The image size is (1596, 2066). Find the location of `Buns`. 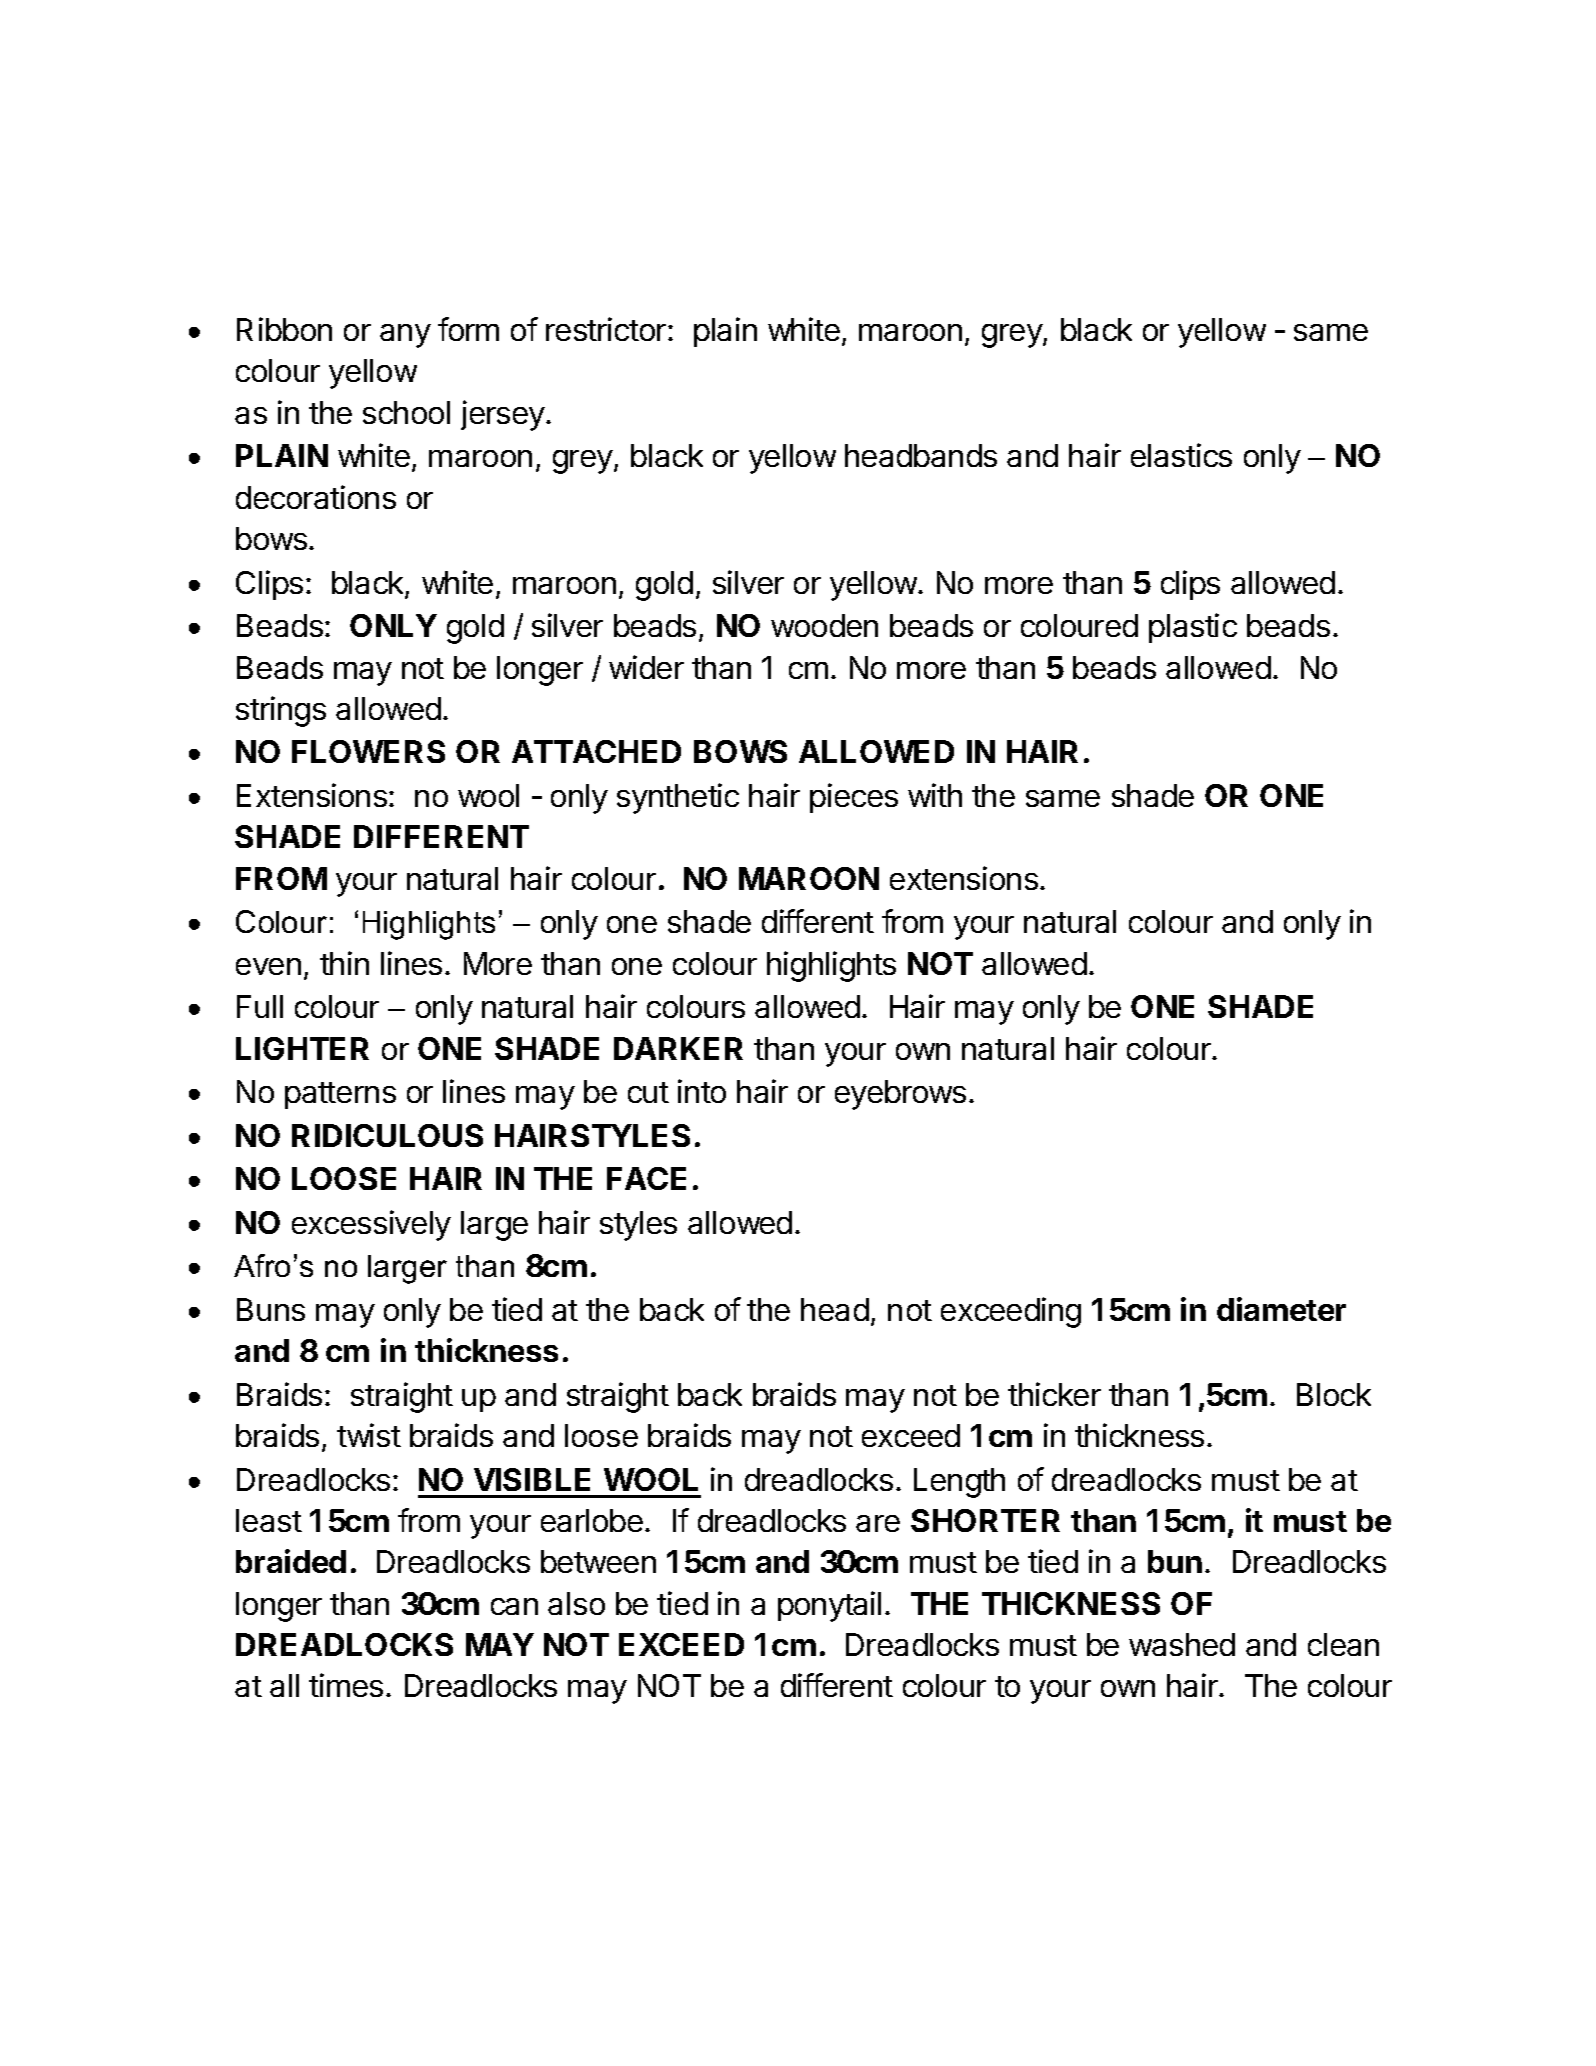

Buns is located at coordinates (271, 1309).
